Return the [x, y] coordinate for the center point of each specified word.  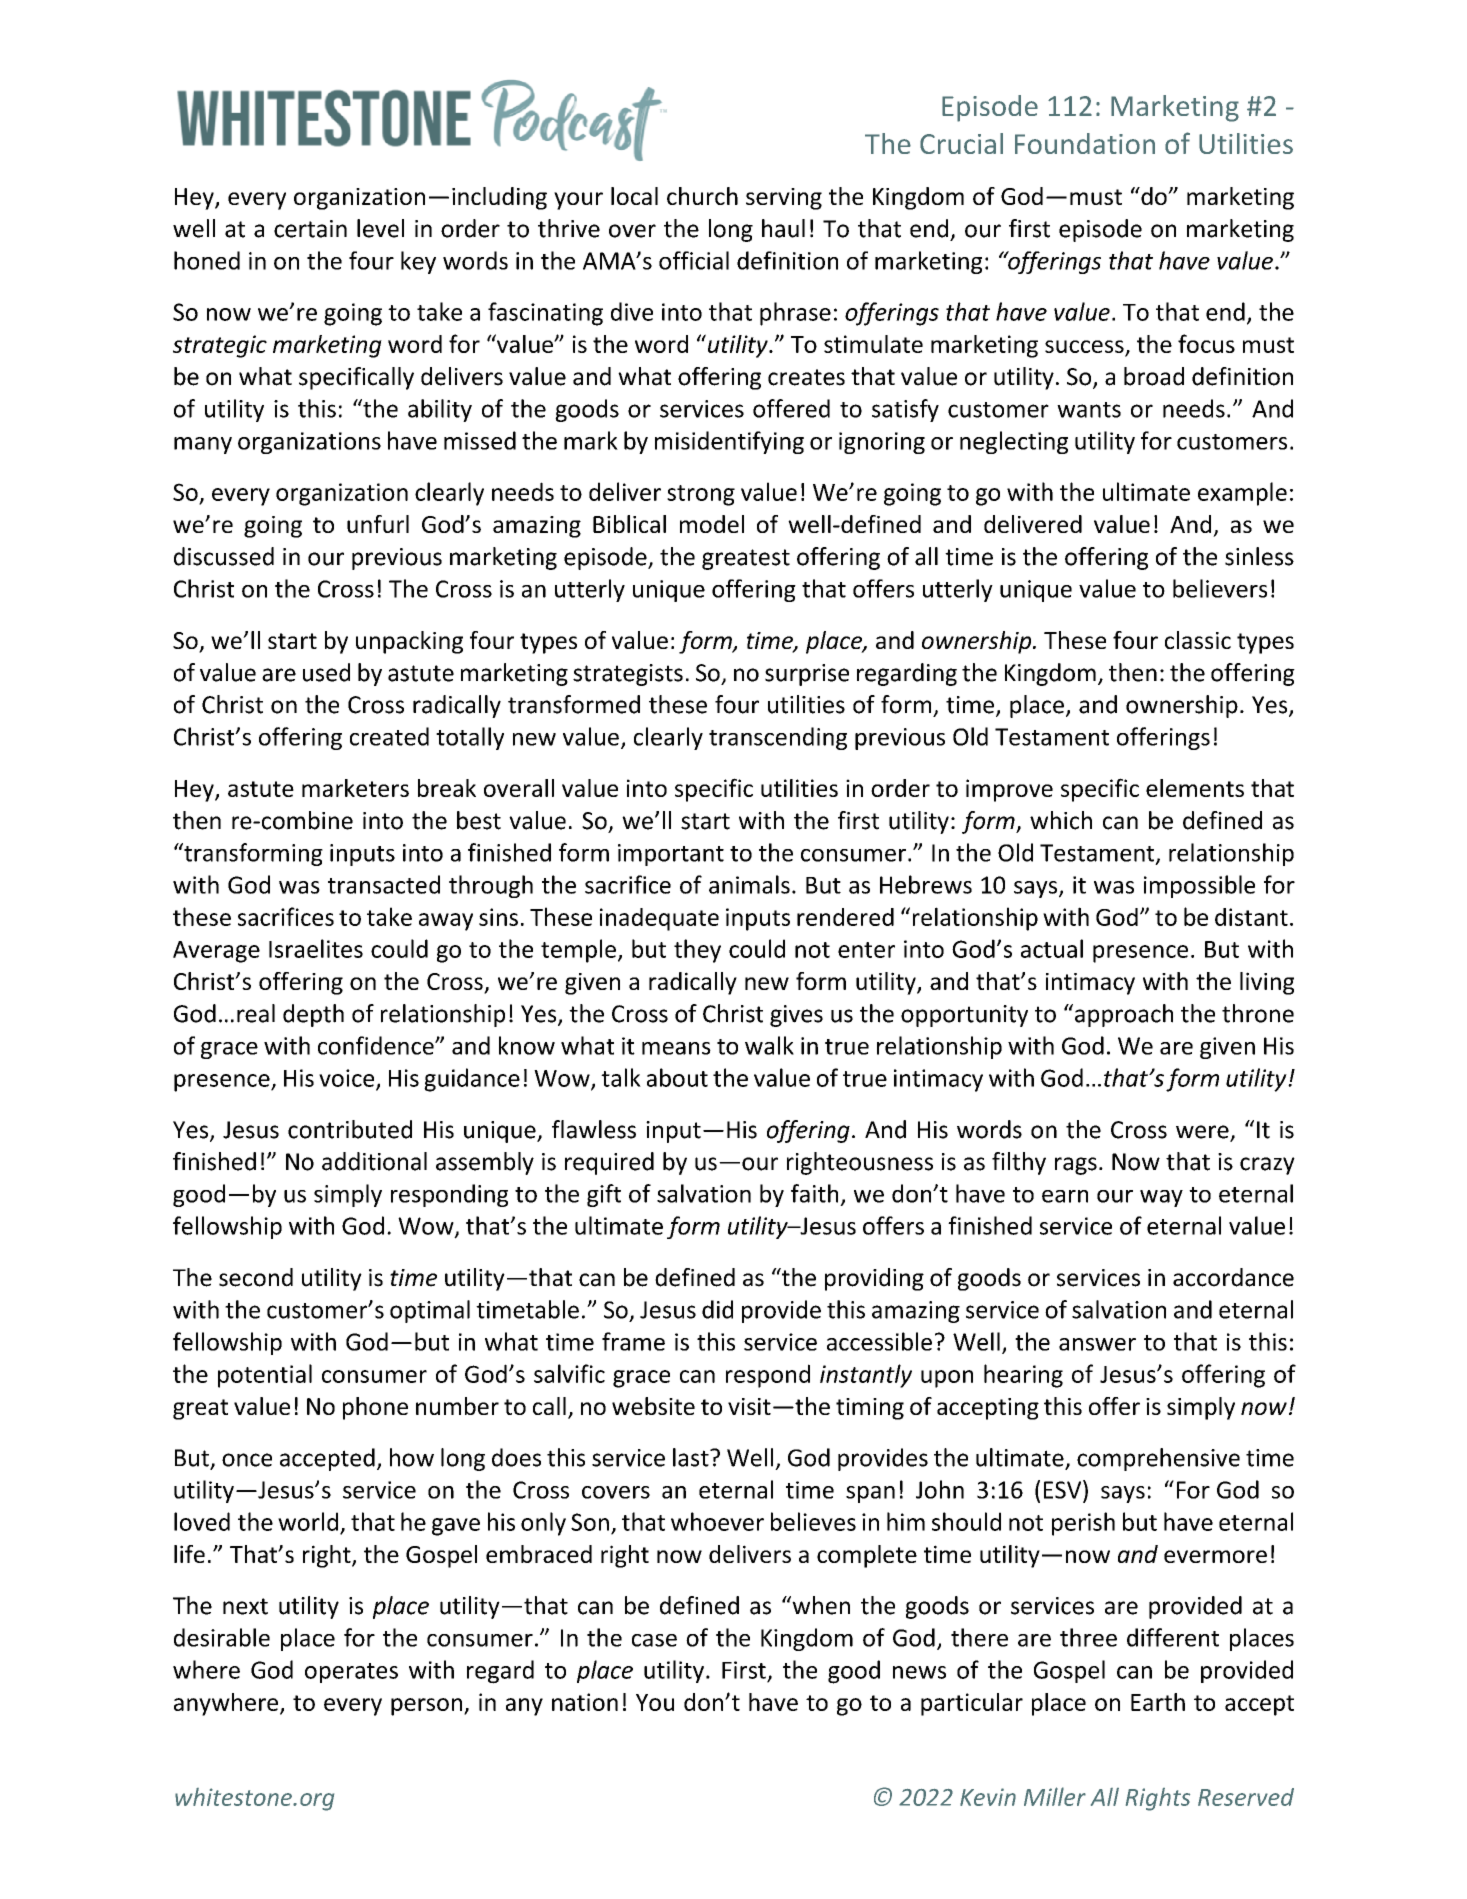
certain [310, 229]
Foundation [1085, 143]
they [697, 951]
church [702, 196]
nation [585, 1702]
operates [351, 1673]
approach [1124, 1015]
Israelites [316, 948]
